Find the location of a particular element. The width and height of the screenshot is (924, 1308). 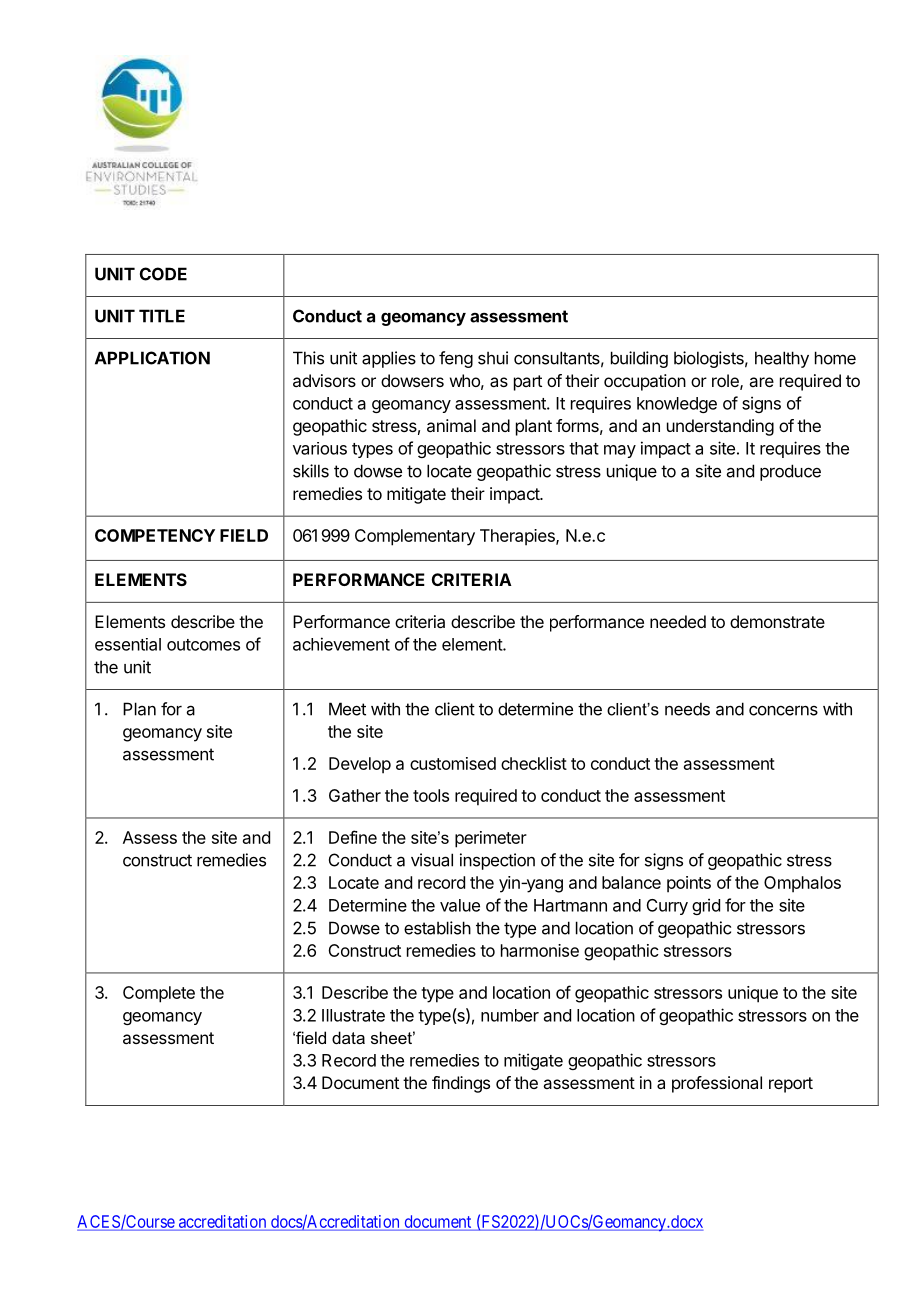

findings is located at coordinates (461, 1084).
